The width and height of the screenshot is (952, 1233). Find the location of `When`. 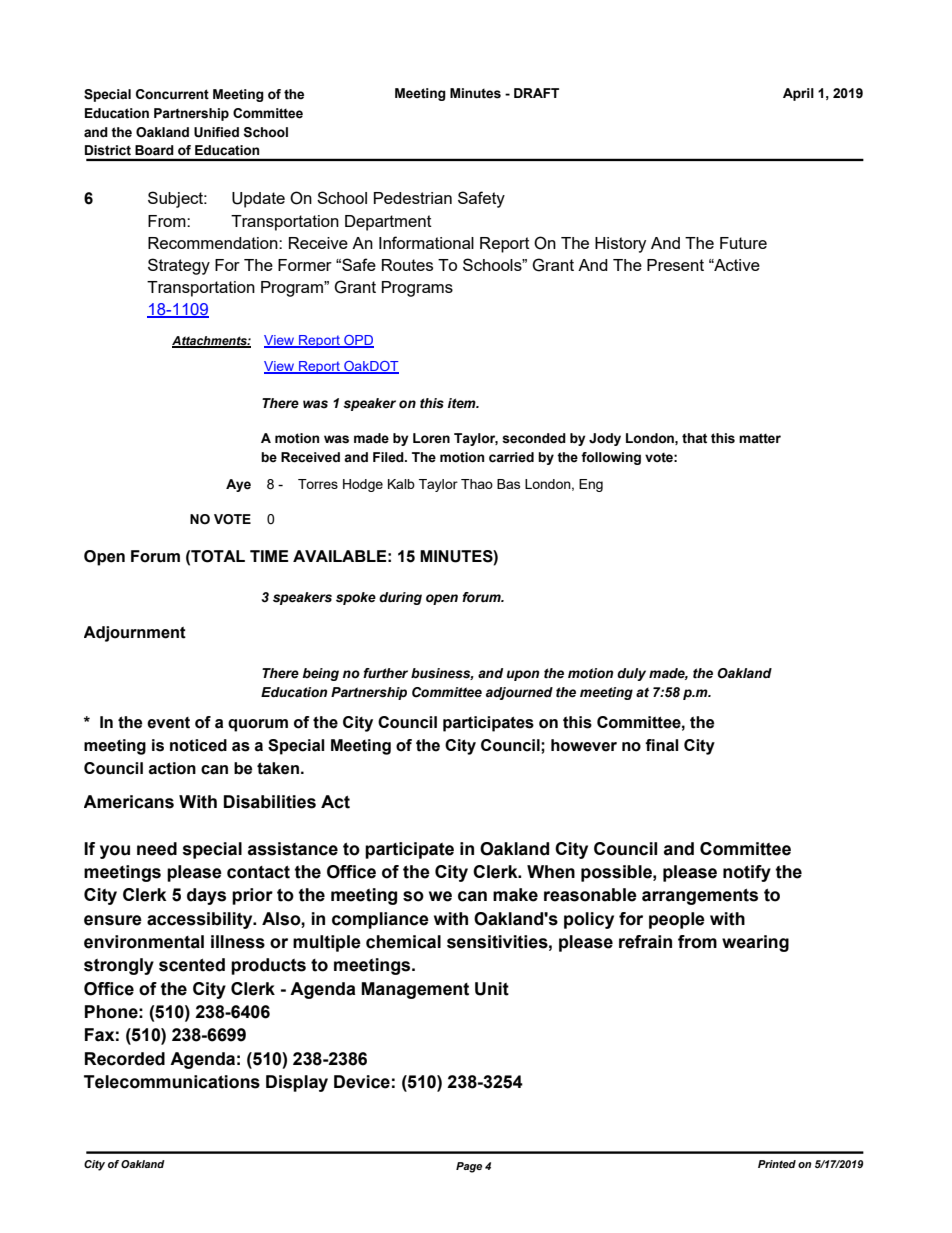

When is located at coordinates (551, 872).
